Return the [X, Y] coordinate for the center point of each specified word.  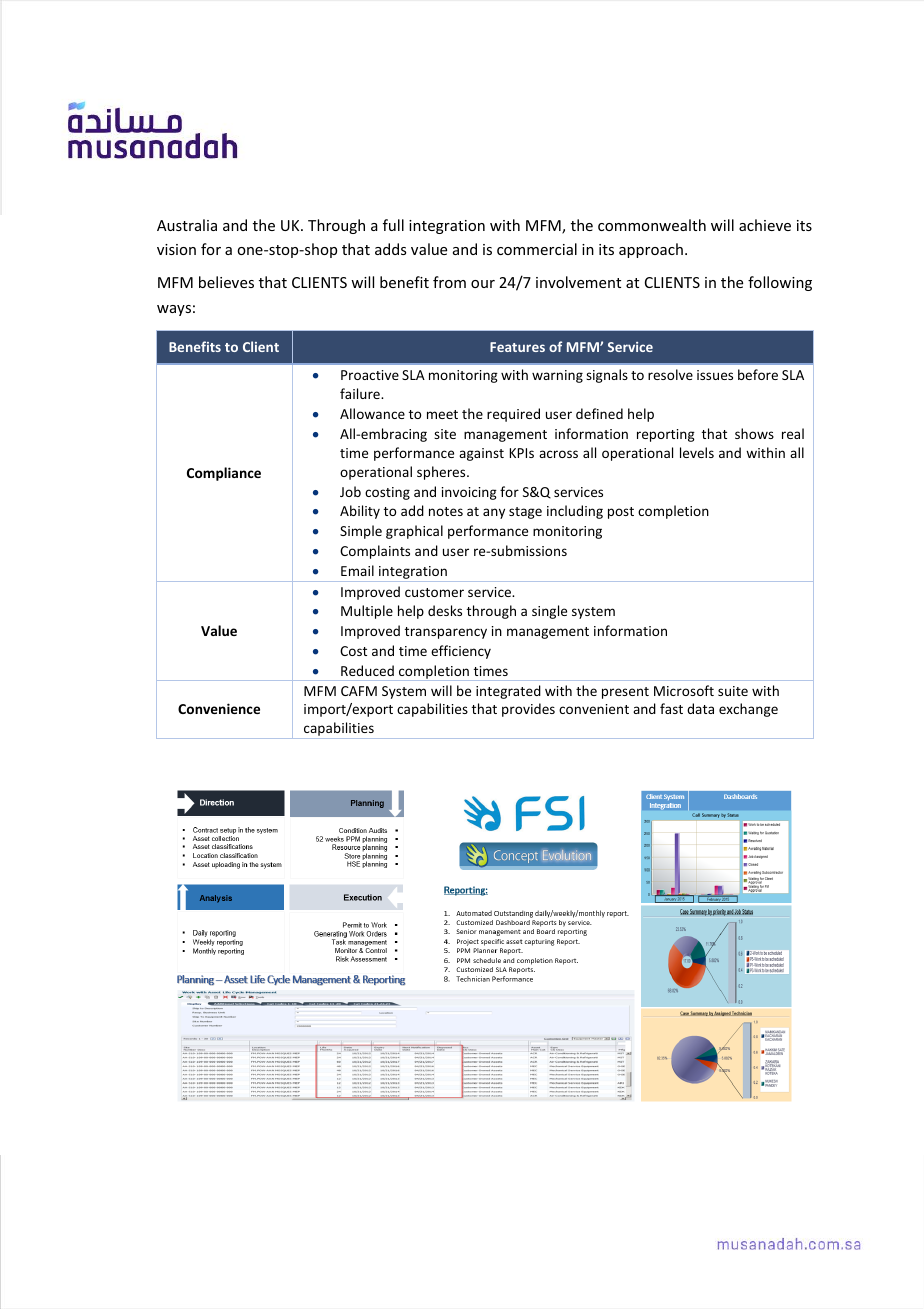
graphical [414, 532]
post [621, 513]
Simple [361, 532]
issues [715, 375]
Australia [187, 225]
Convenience [219, 708]
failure [361, 393]
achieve [765, 225]
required [513, 415]
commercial [537, 249]
